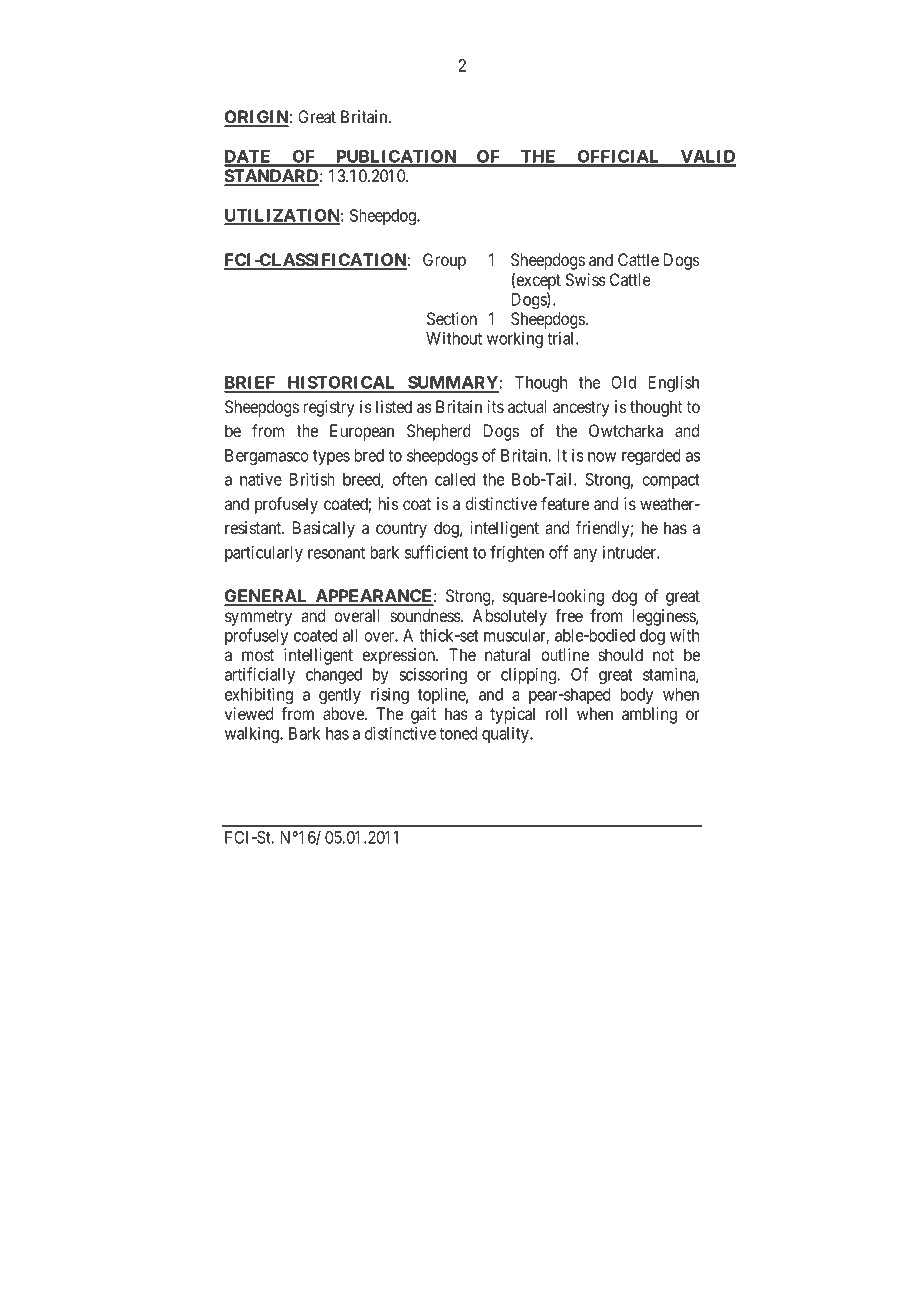  What do you see at coordinates (396, 158) in the document?
I see `PUBLICATION` at bounding box center [396, 158].
